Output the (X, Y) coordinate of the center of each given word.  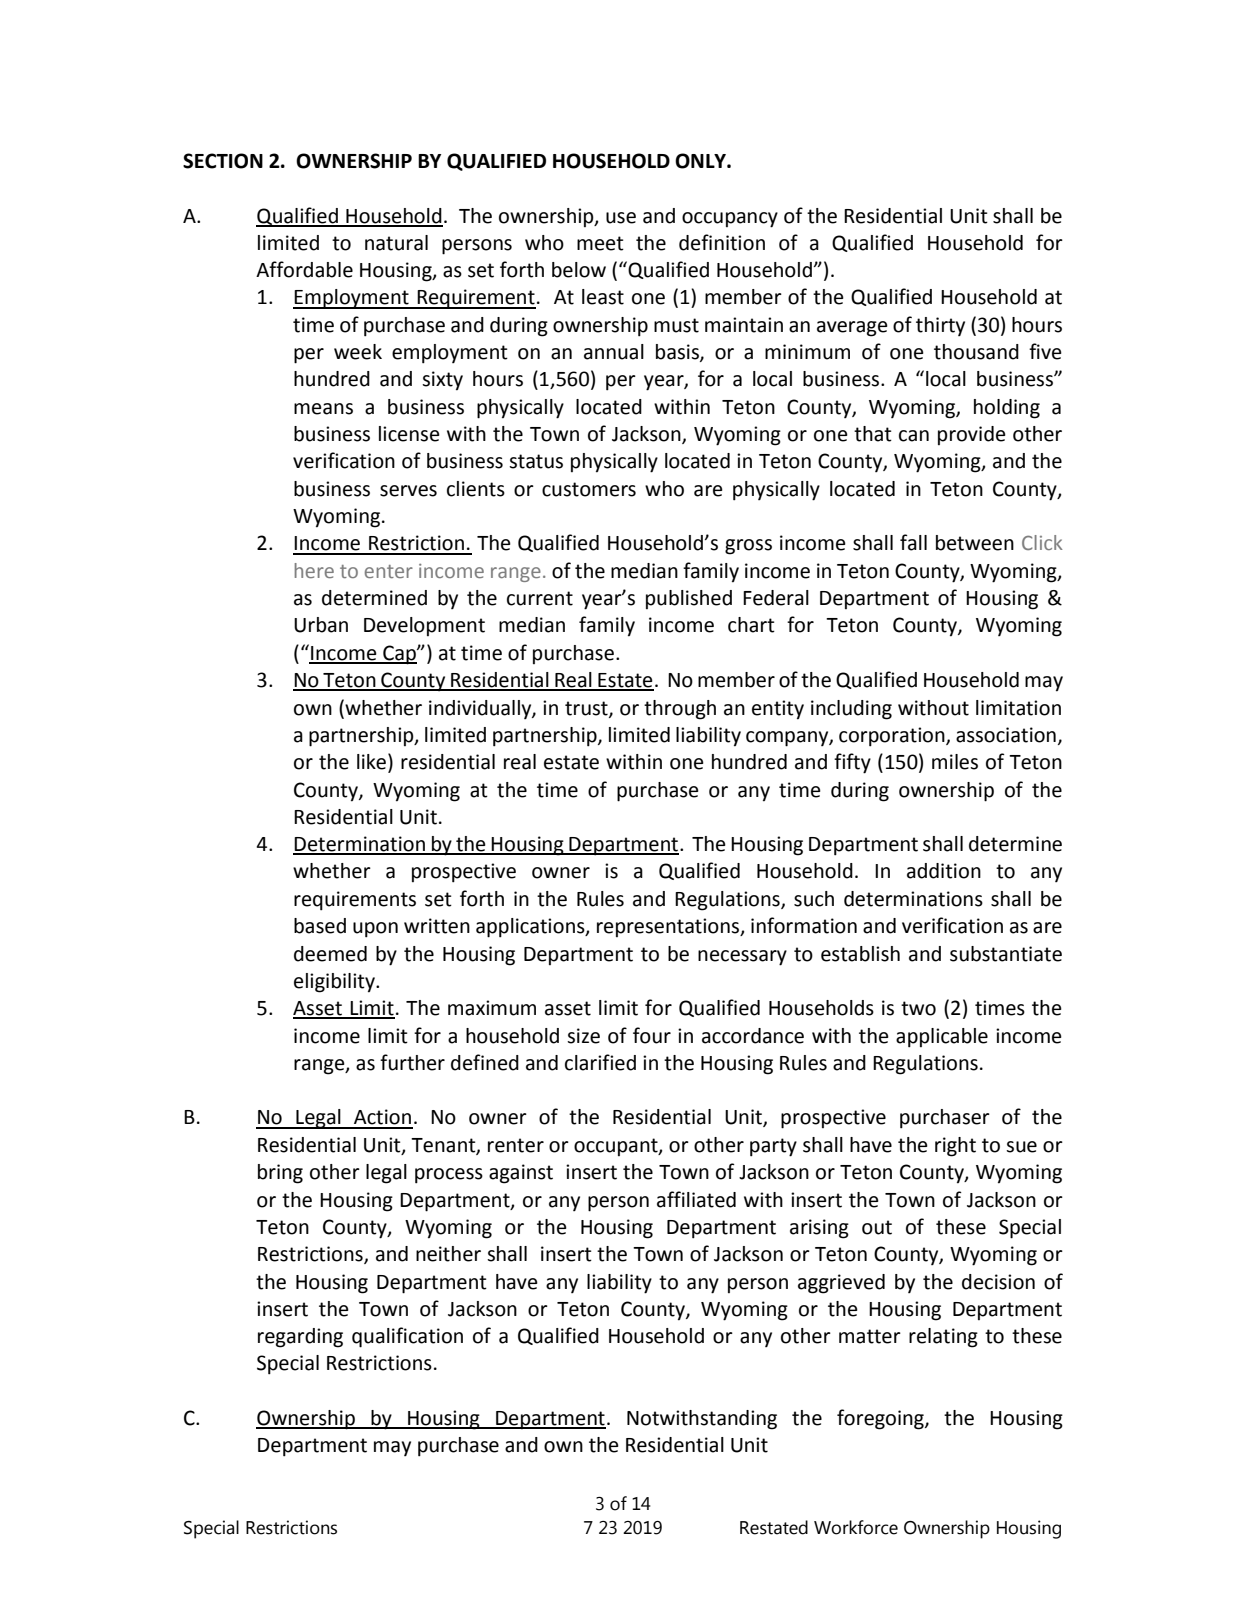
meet (600, 243)
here (314, 570)
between (975, 543)
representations (669, 927)
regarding (300, 1338)
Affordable (304, 269)
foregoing (881, 1419)
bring (280, 1174)
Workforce (856, 1527)
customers (589, 489)
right (955, 1147)
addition (944, 871)
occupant (617, 1147)
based (320, 926)
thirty (940, 326)
